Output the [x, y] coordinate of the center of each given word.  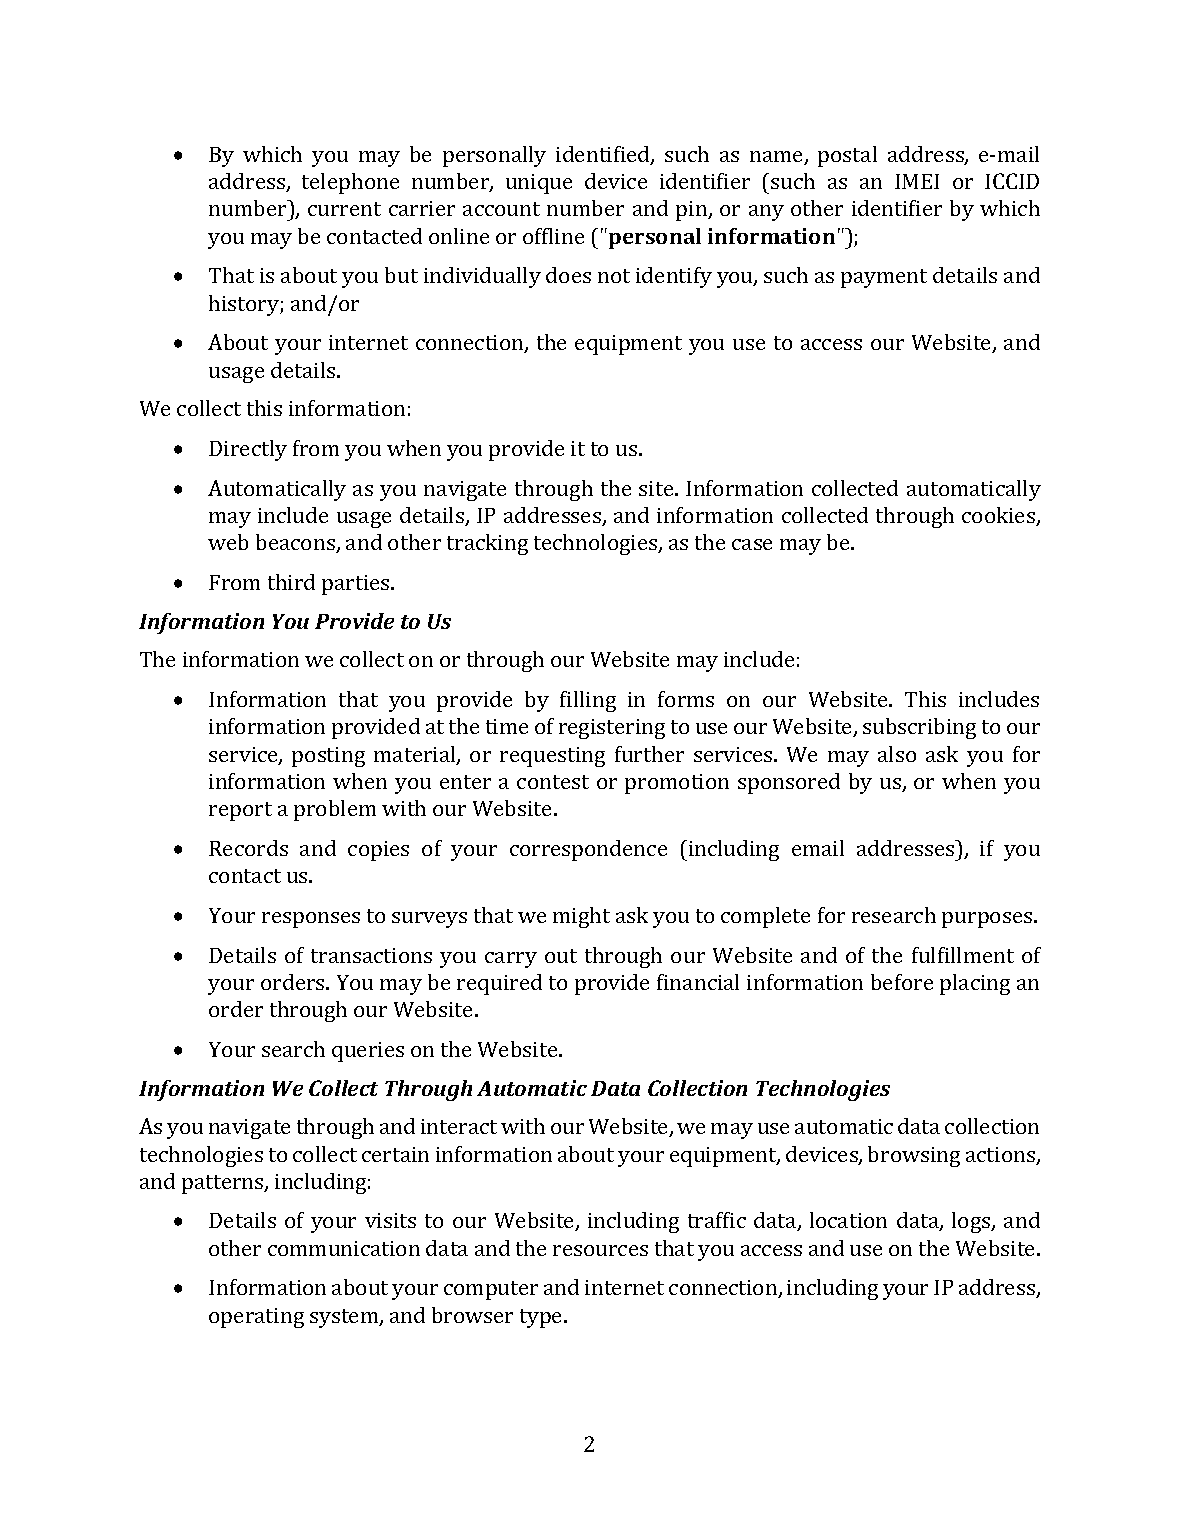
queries [368, 1052]
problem [335, 810]
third [291, 582]
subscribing [919, 728]
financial [698, 982]
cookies [999, 516]
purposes [988, 920]
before [902, 982]
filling [588, 701]
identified [604, 155]
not [614, 276]
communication [344, 1248]
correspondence [588, 850]
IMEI [917, 181]
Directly [248, 450]
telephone [350, 183]
